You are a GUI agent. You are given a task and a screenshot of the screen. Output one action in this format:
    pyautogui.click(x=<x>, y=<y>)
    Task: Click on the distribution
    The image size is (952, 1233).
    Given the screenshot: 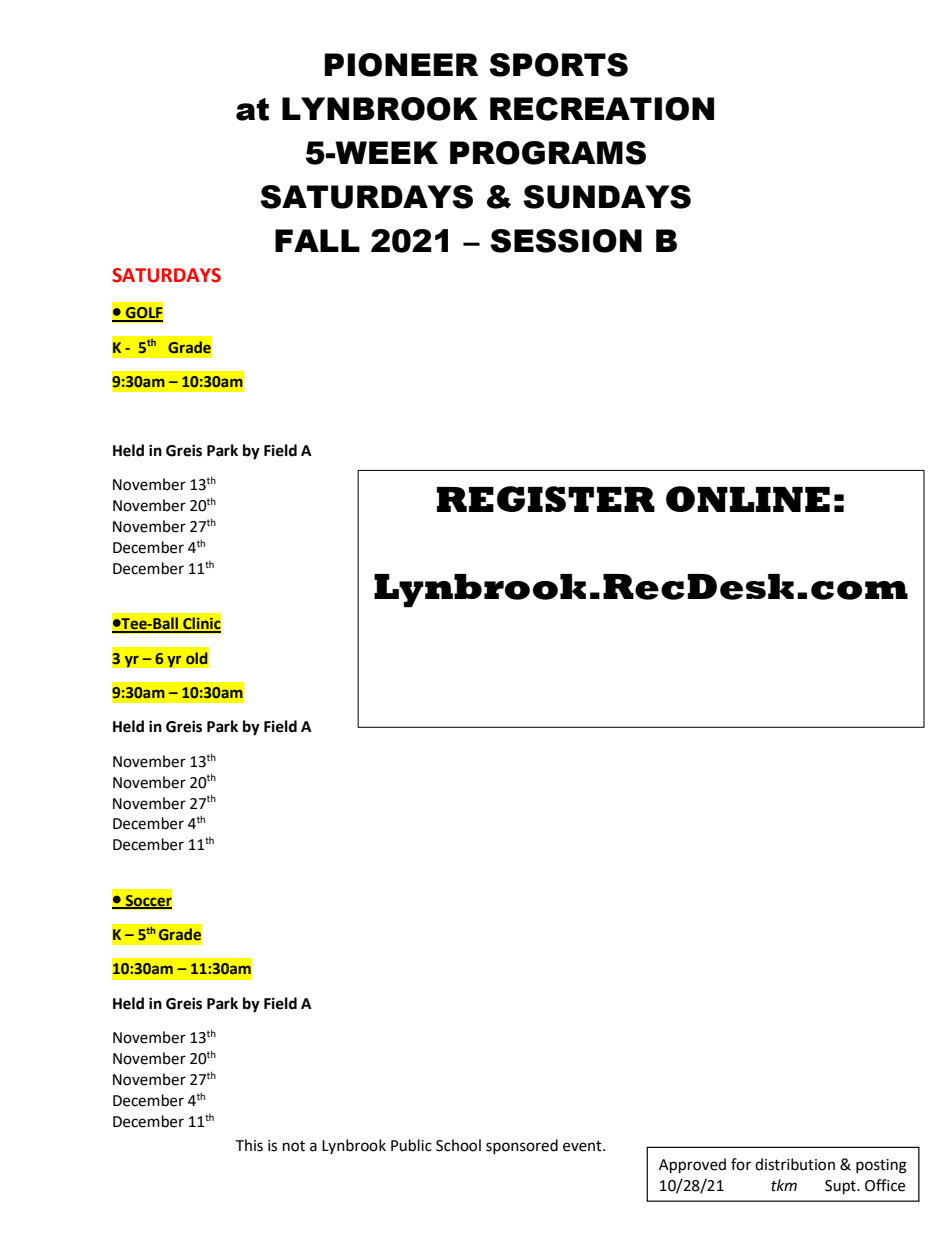 What is the action you would take?
    pyautogui.click(x=795, y=1164)
